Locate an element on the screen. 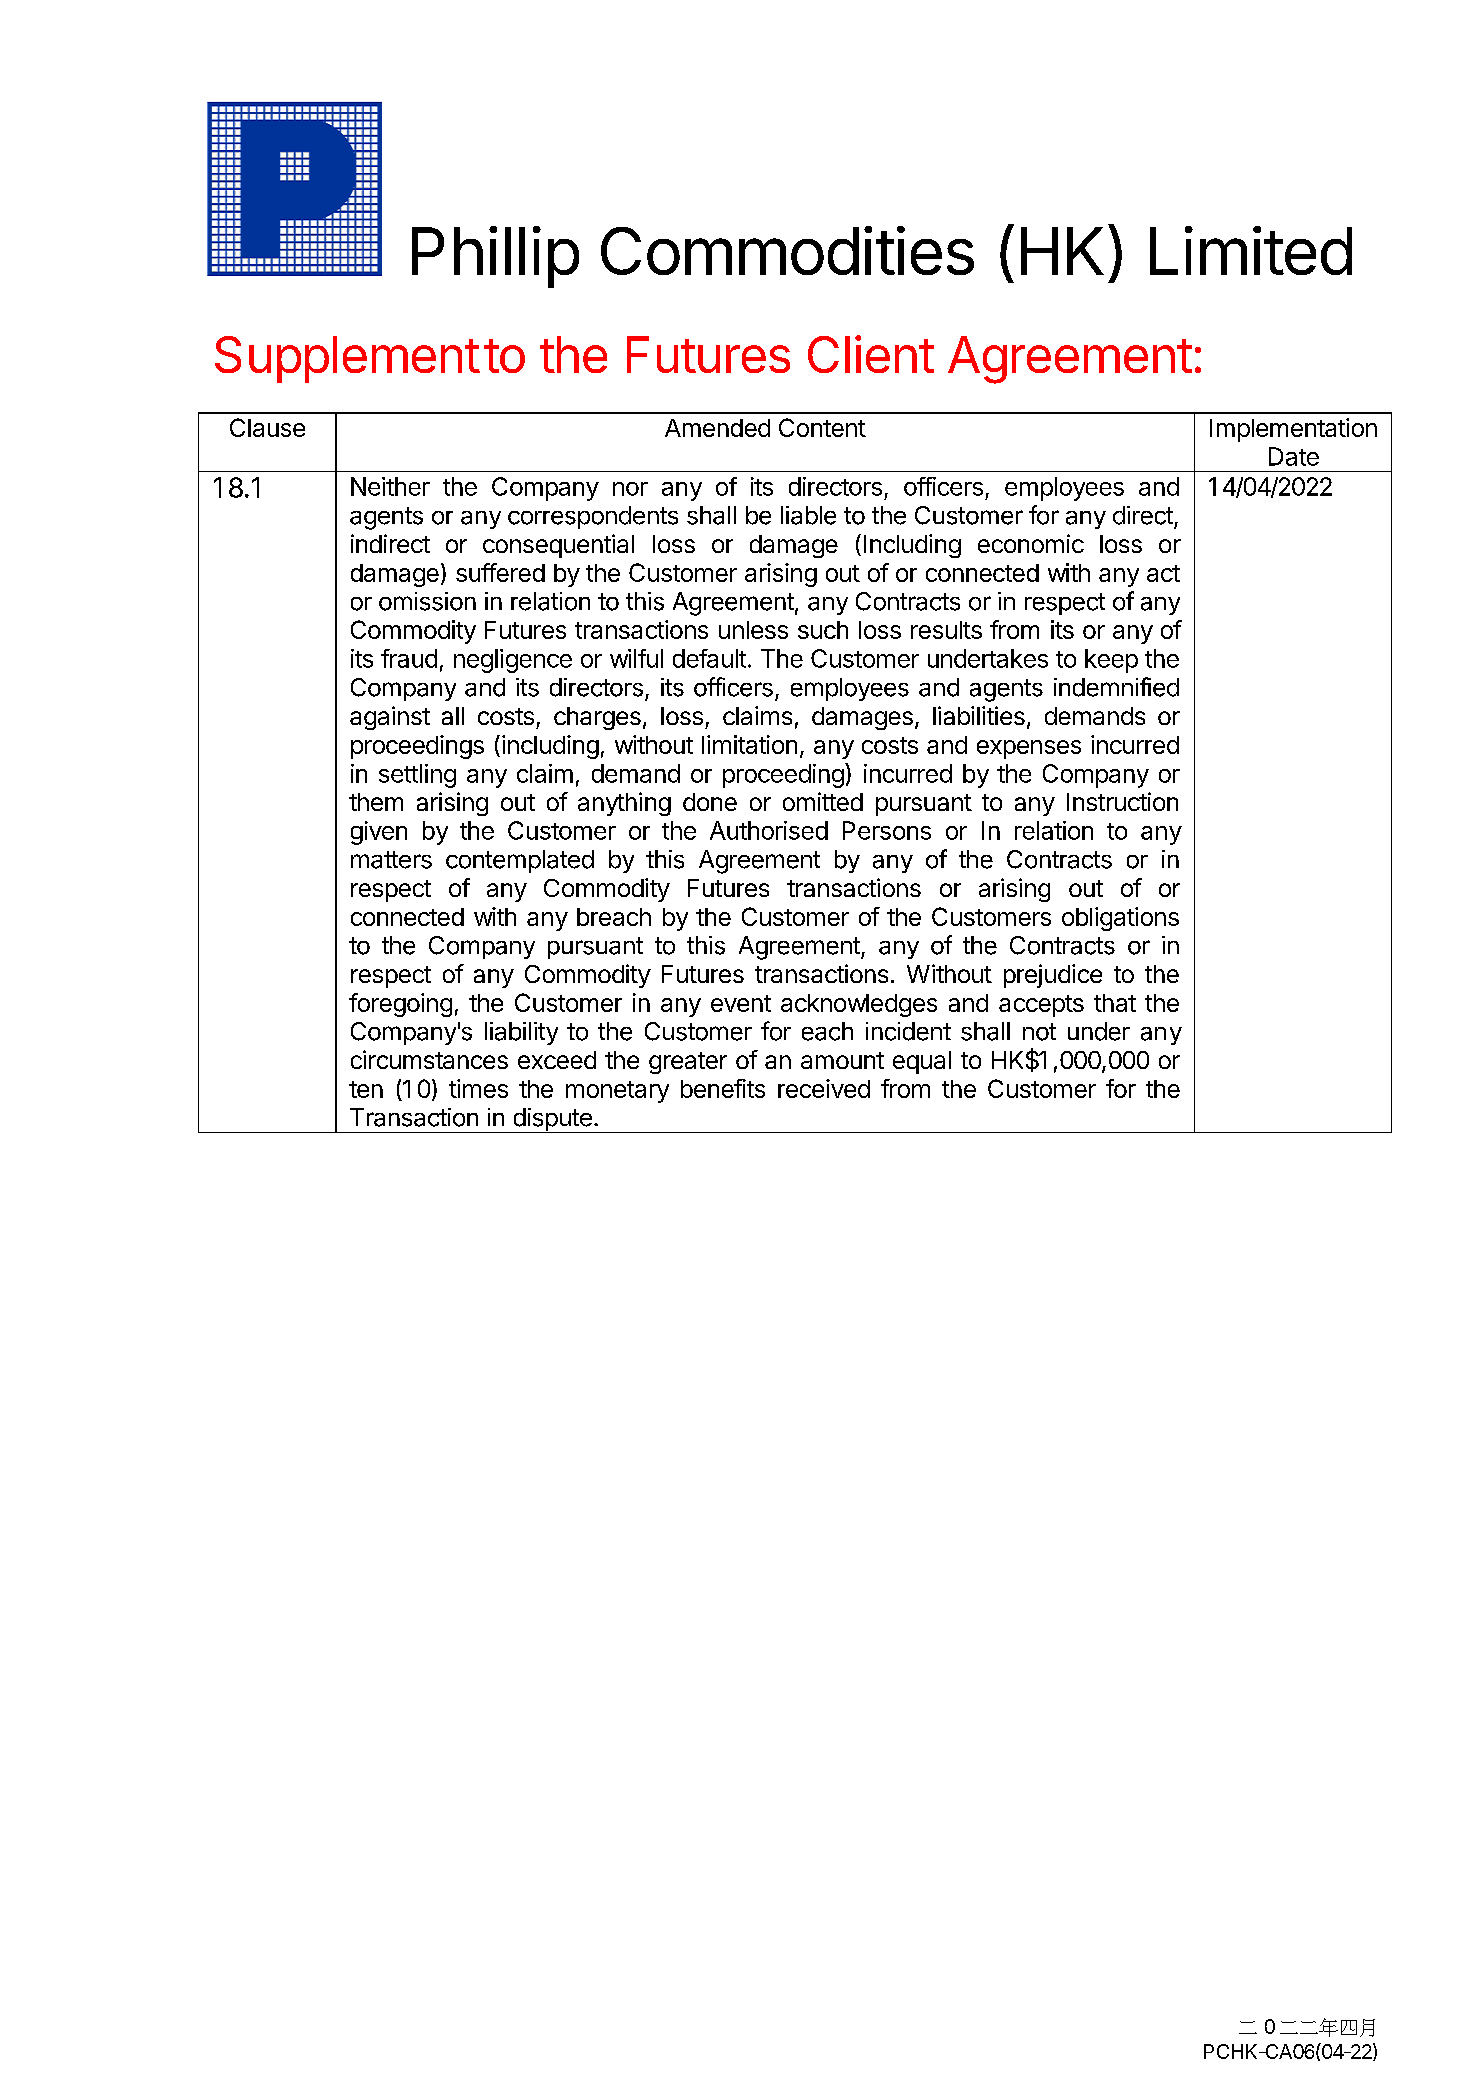 The width and height of the screenshot is (1484, 2099). fraud is located at coordinates (409, 658).
